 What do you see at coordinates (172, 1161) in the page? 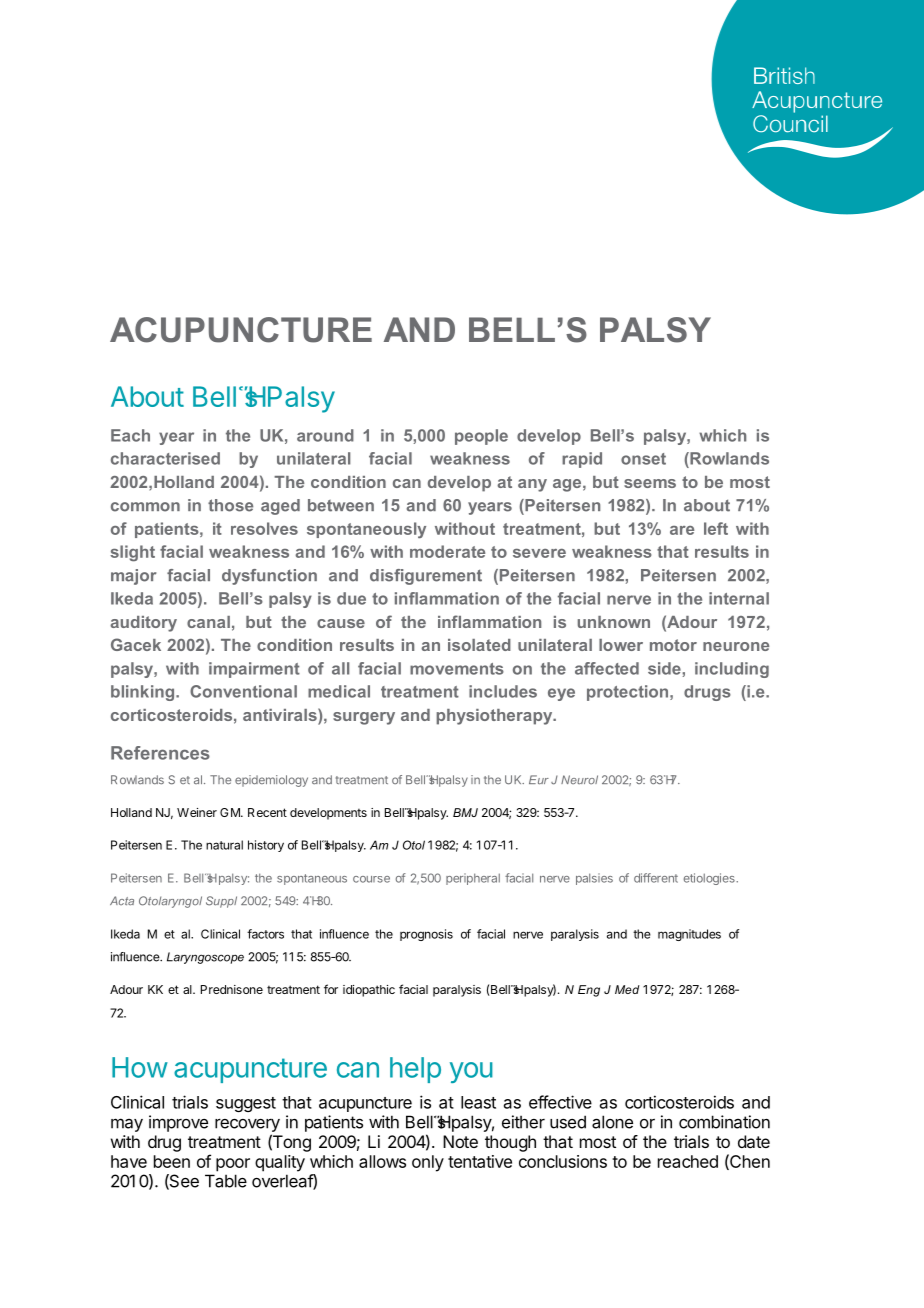
I see `been` at bounding box center [172, 1161].
